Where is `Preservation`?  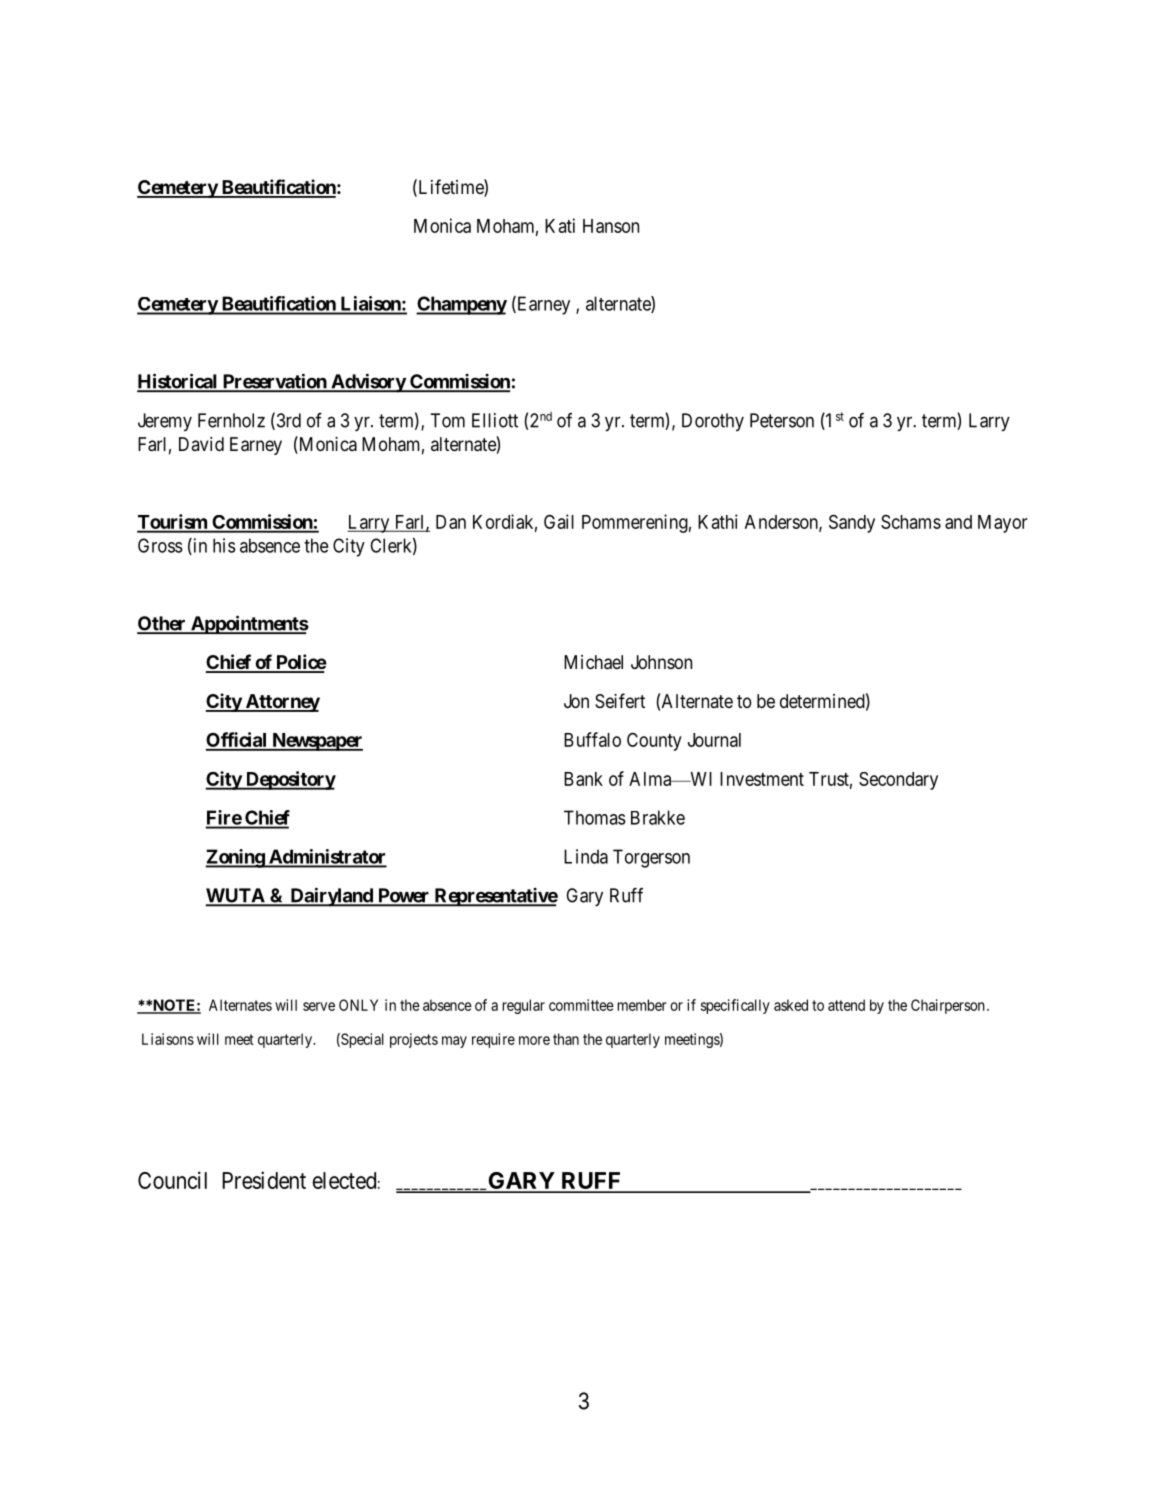
Preservation is located at coordinates (274, 382).
